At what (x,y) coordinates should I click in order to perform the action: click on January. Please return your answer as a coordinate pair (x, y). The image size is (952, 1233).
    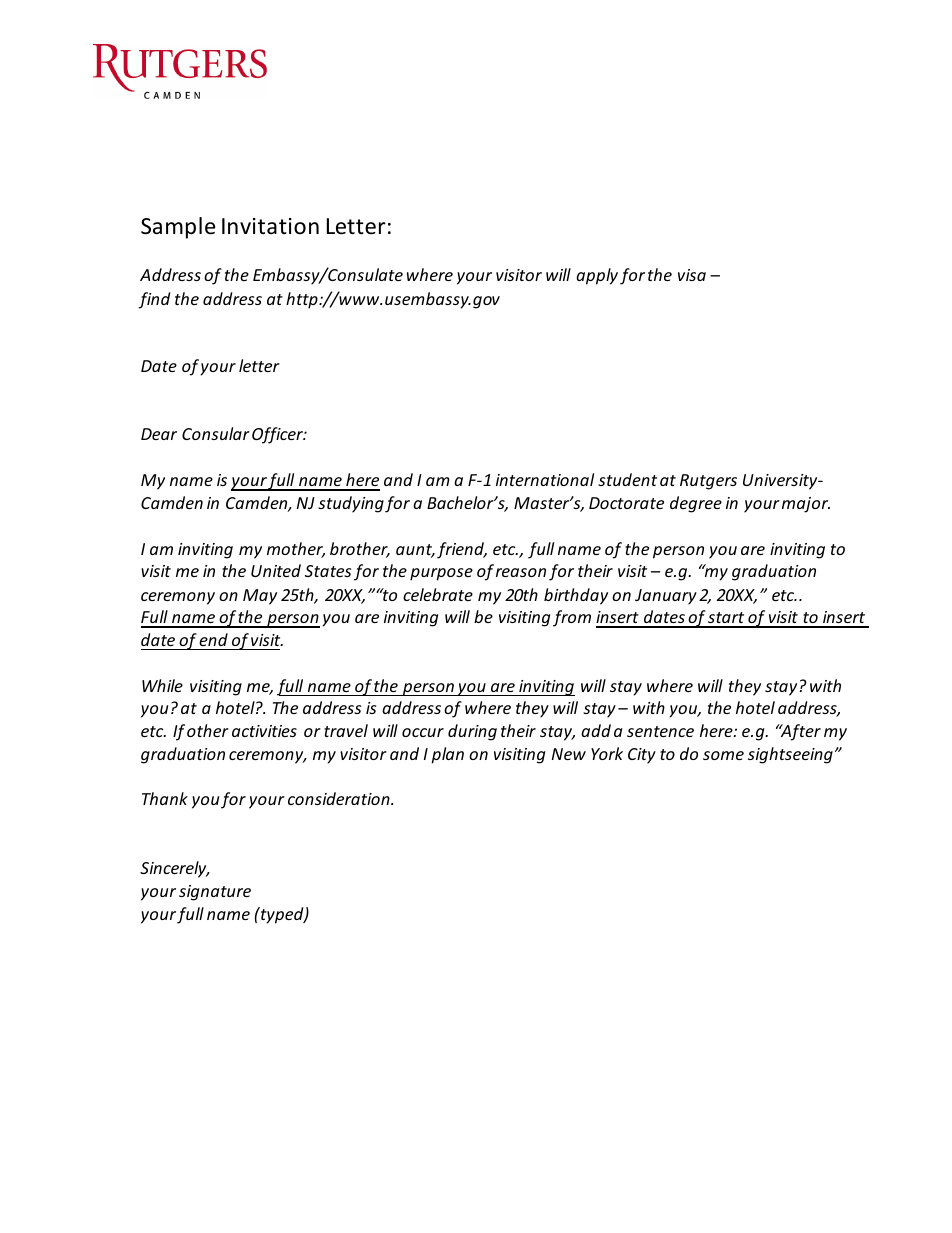
    Looking at the image, I should click on (666, 597).
